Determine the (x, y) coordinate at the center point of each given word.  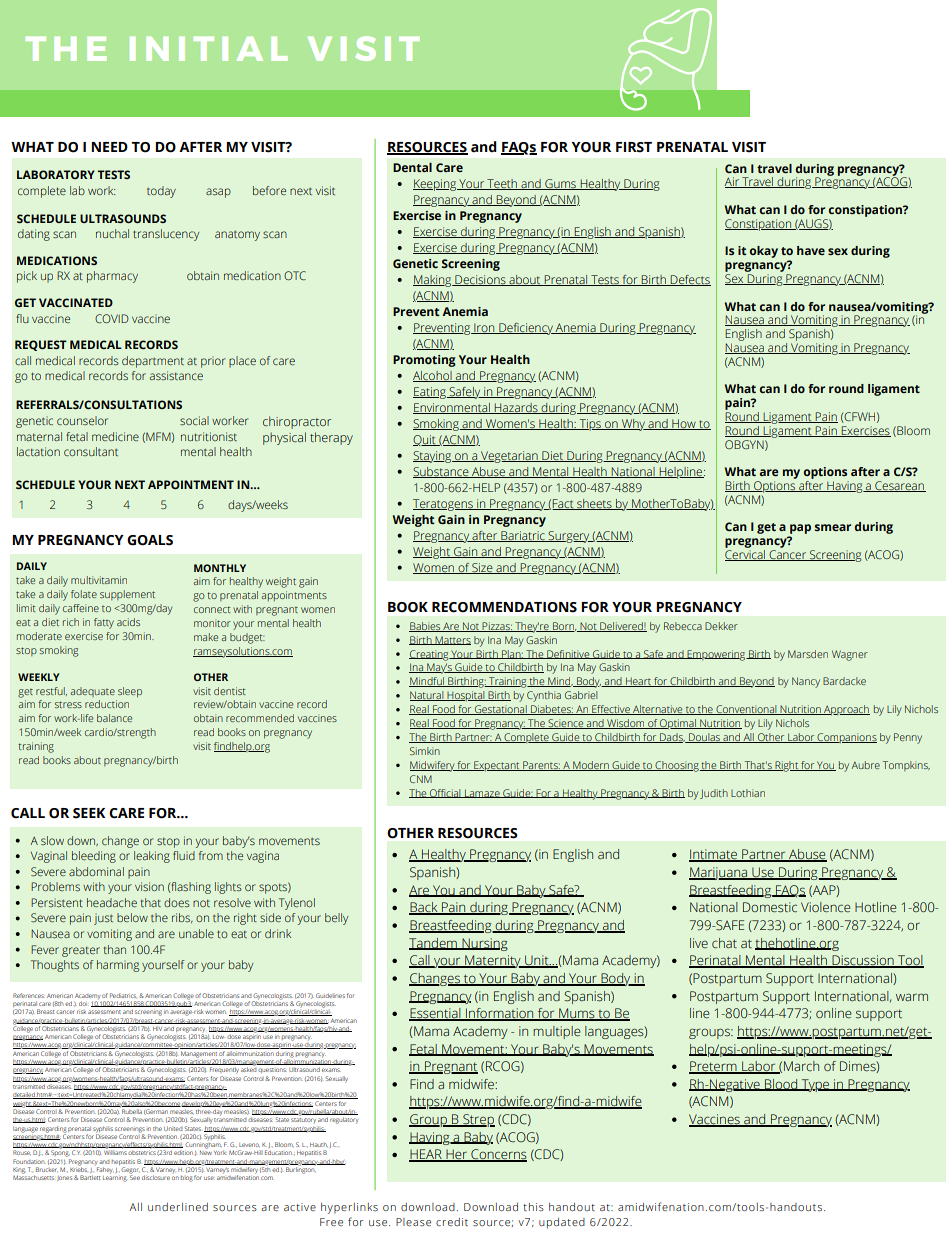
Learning (115, 1177)
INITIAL (209, 49)
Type (815, 1085)
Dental (412, 167)
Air (732, 182)
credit (452, 1222)
